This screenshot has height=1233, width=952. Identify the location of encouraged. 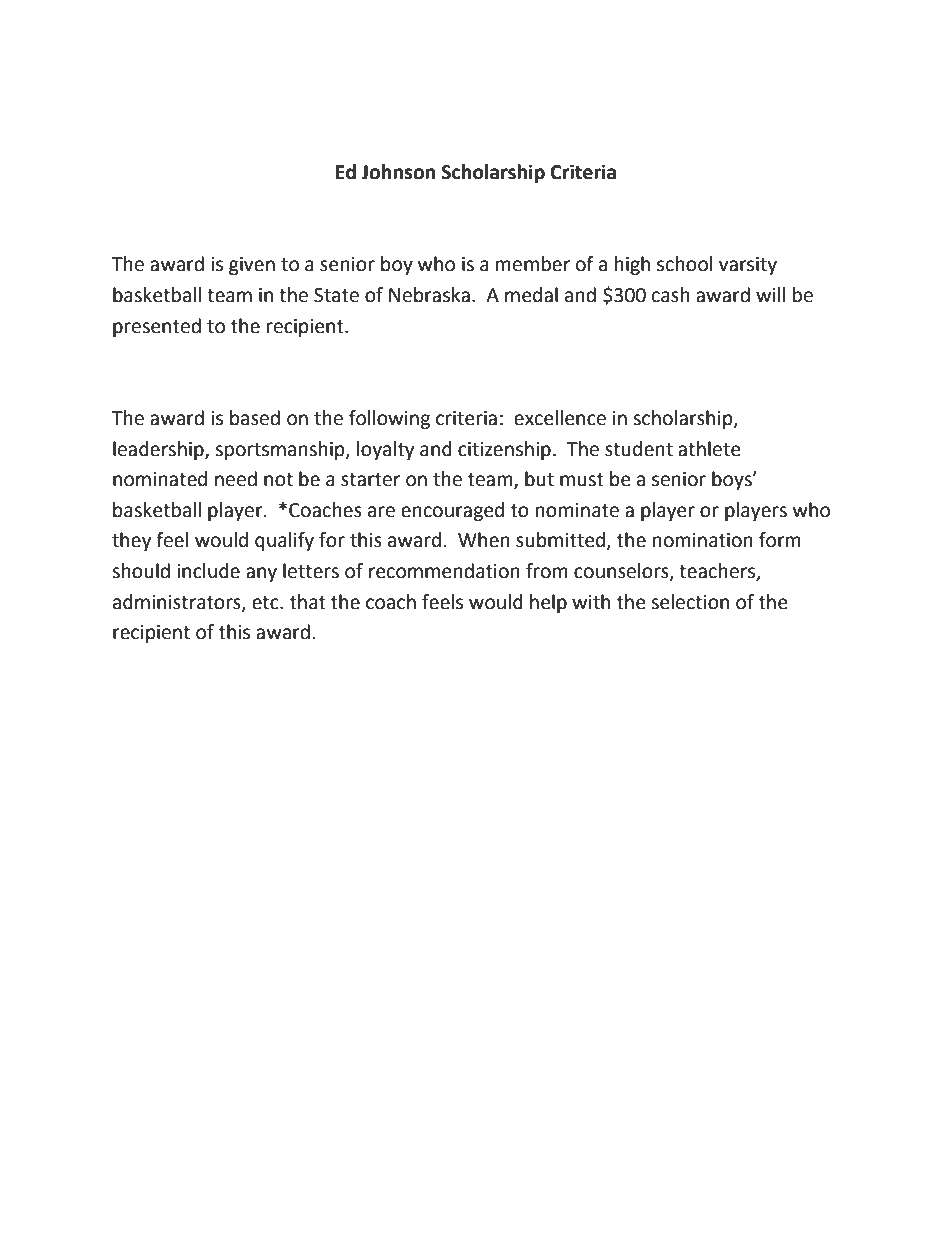
(452, 511).
